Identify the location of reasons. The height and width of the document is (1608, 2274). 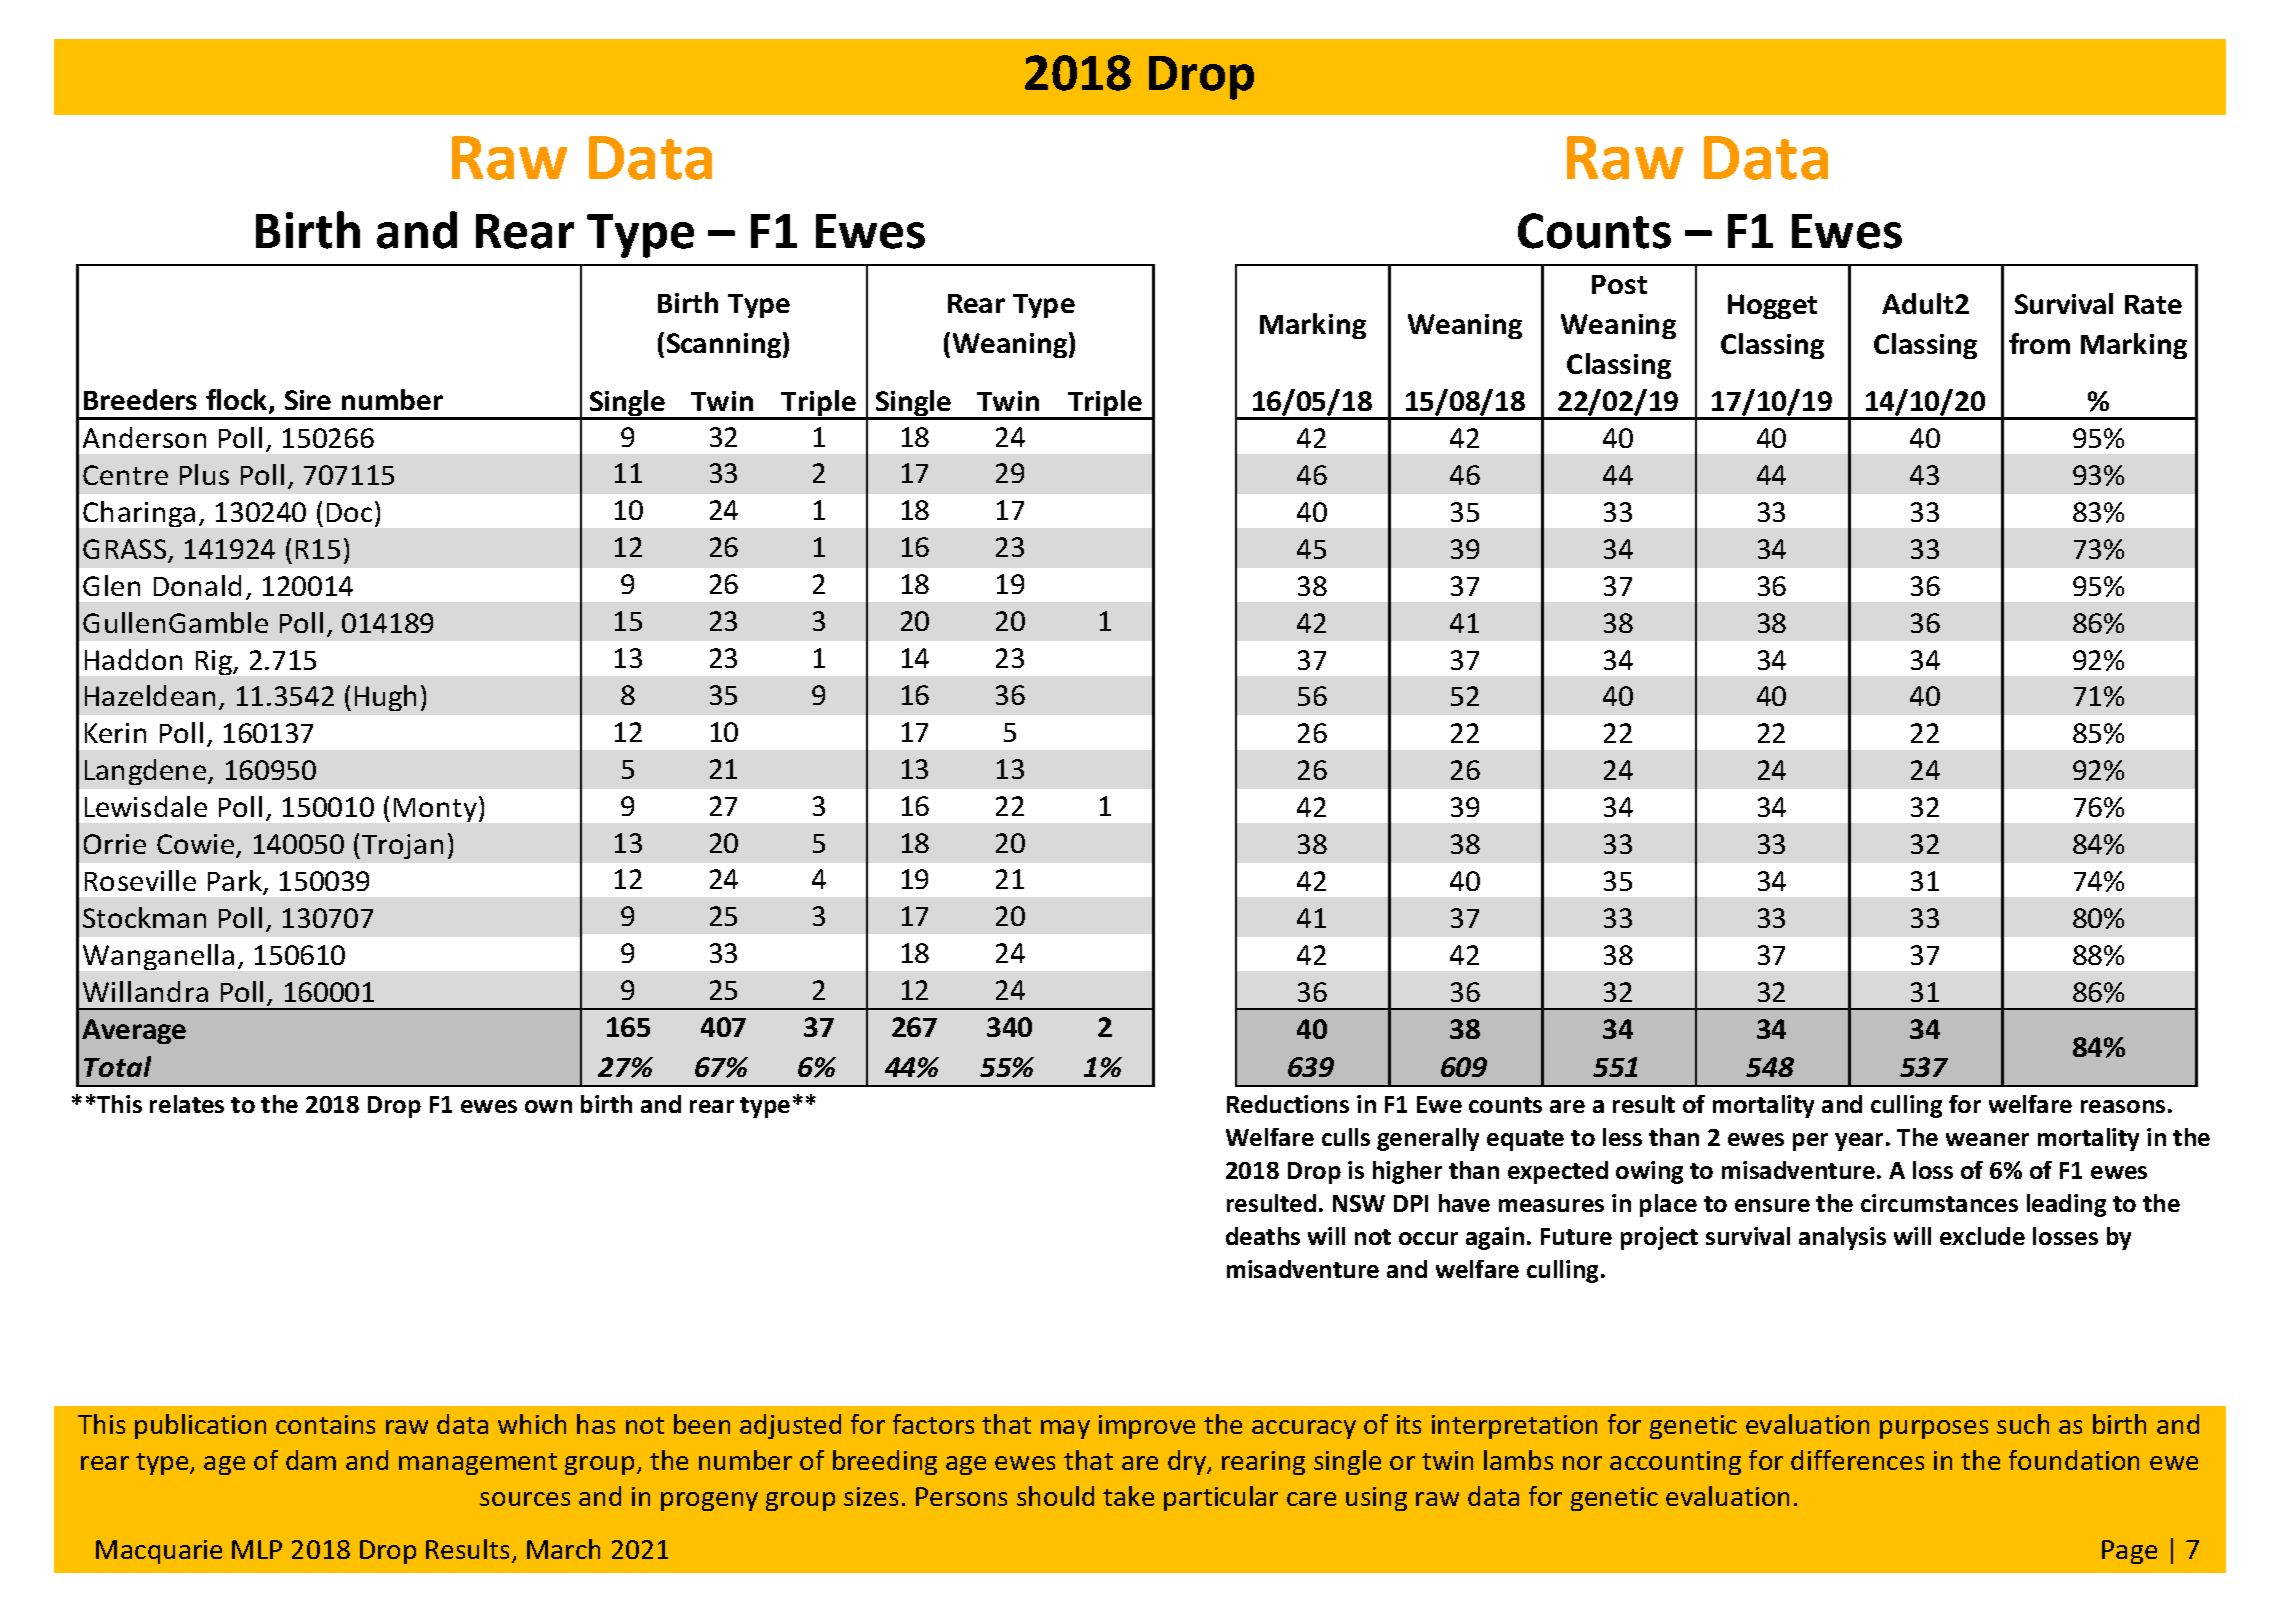
(2123, 1106).
